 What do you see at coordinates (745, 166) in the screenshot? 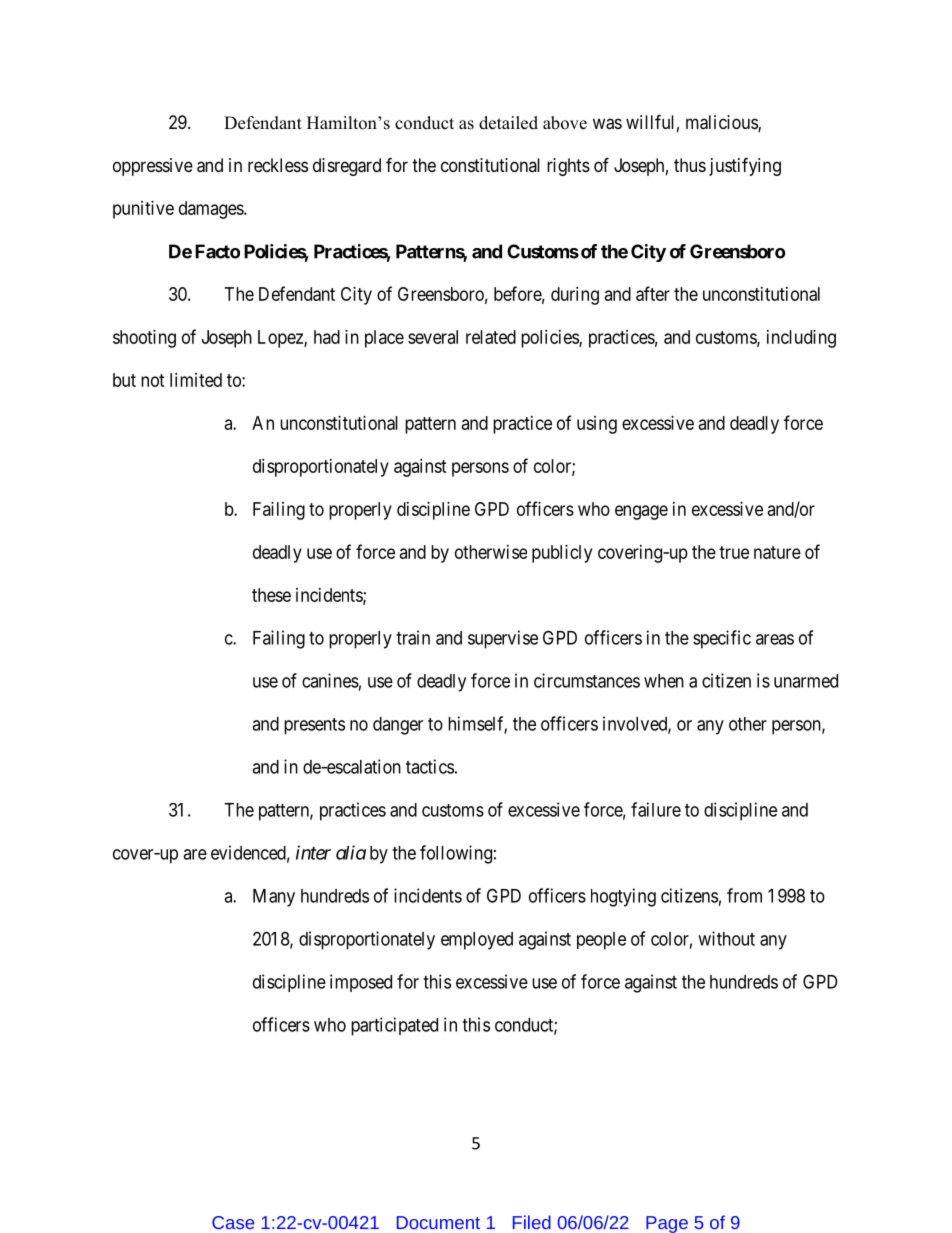
I see `justifying` at bounding box center [745, 166].
